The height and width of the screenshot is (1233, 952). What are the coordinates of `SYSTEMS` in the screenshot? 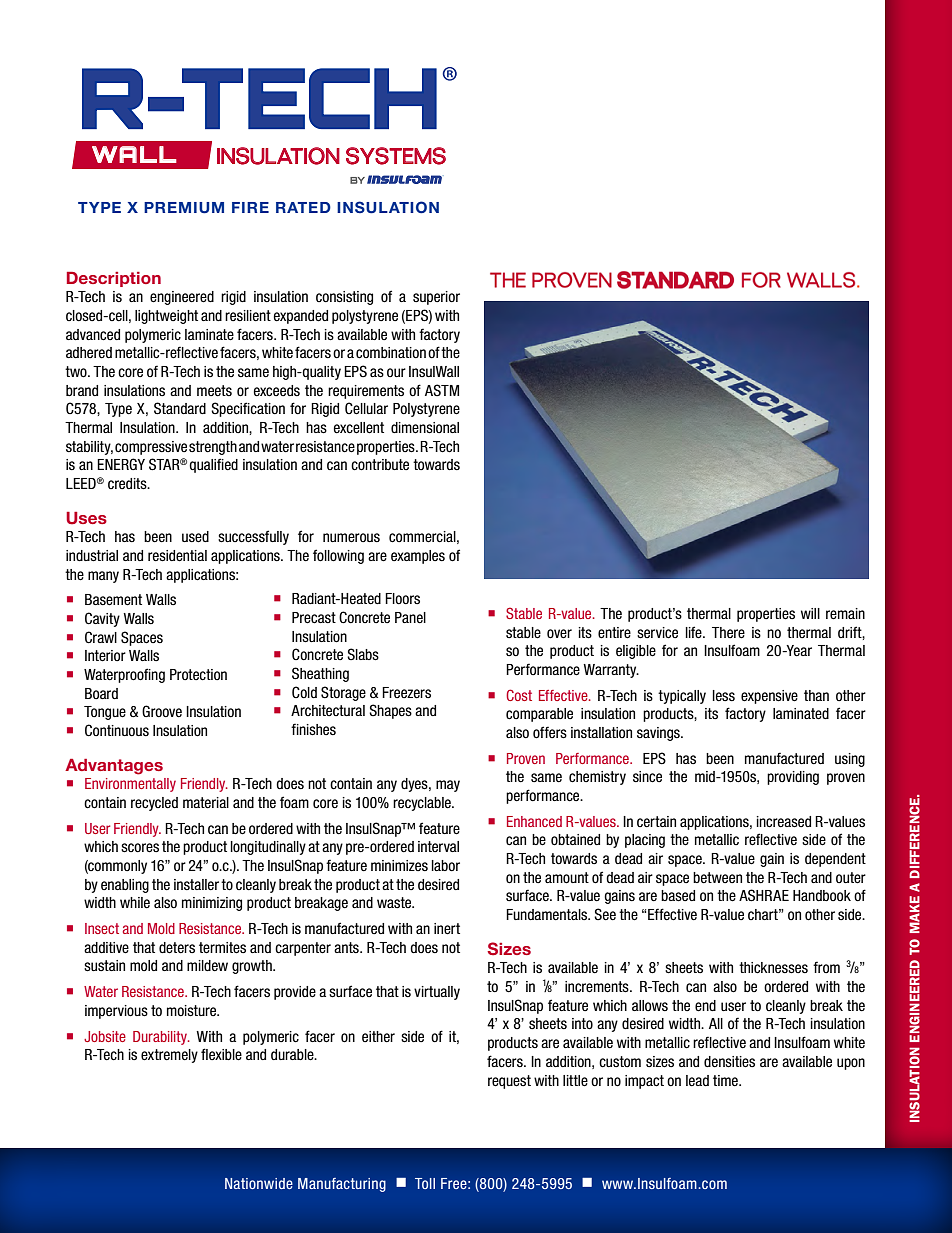 It's located at (396, 156).
